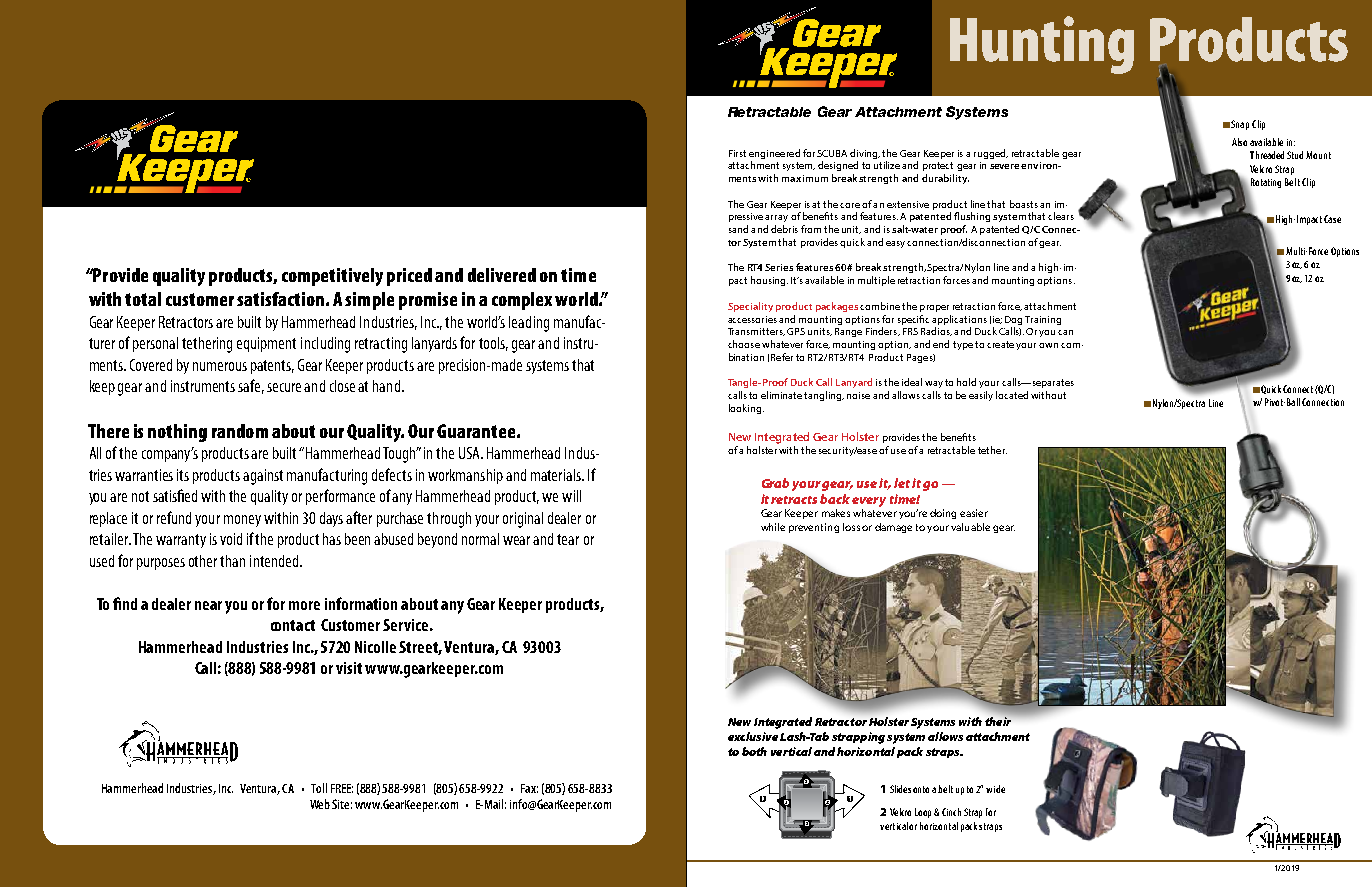 Image resolution: width=1372 pixels, height=887 pixels. I want to click on money, so click(242, 521).
